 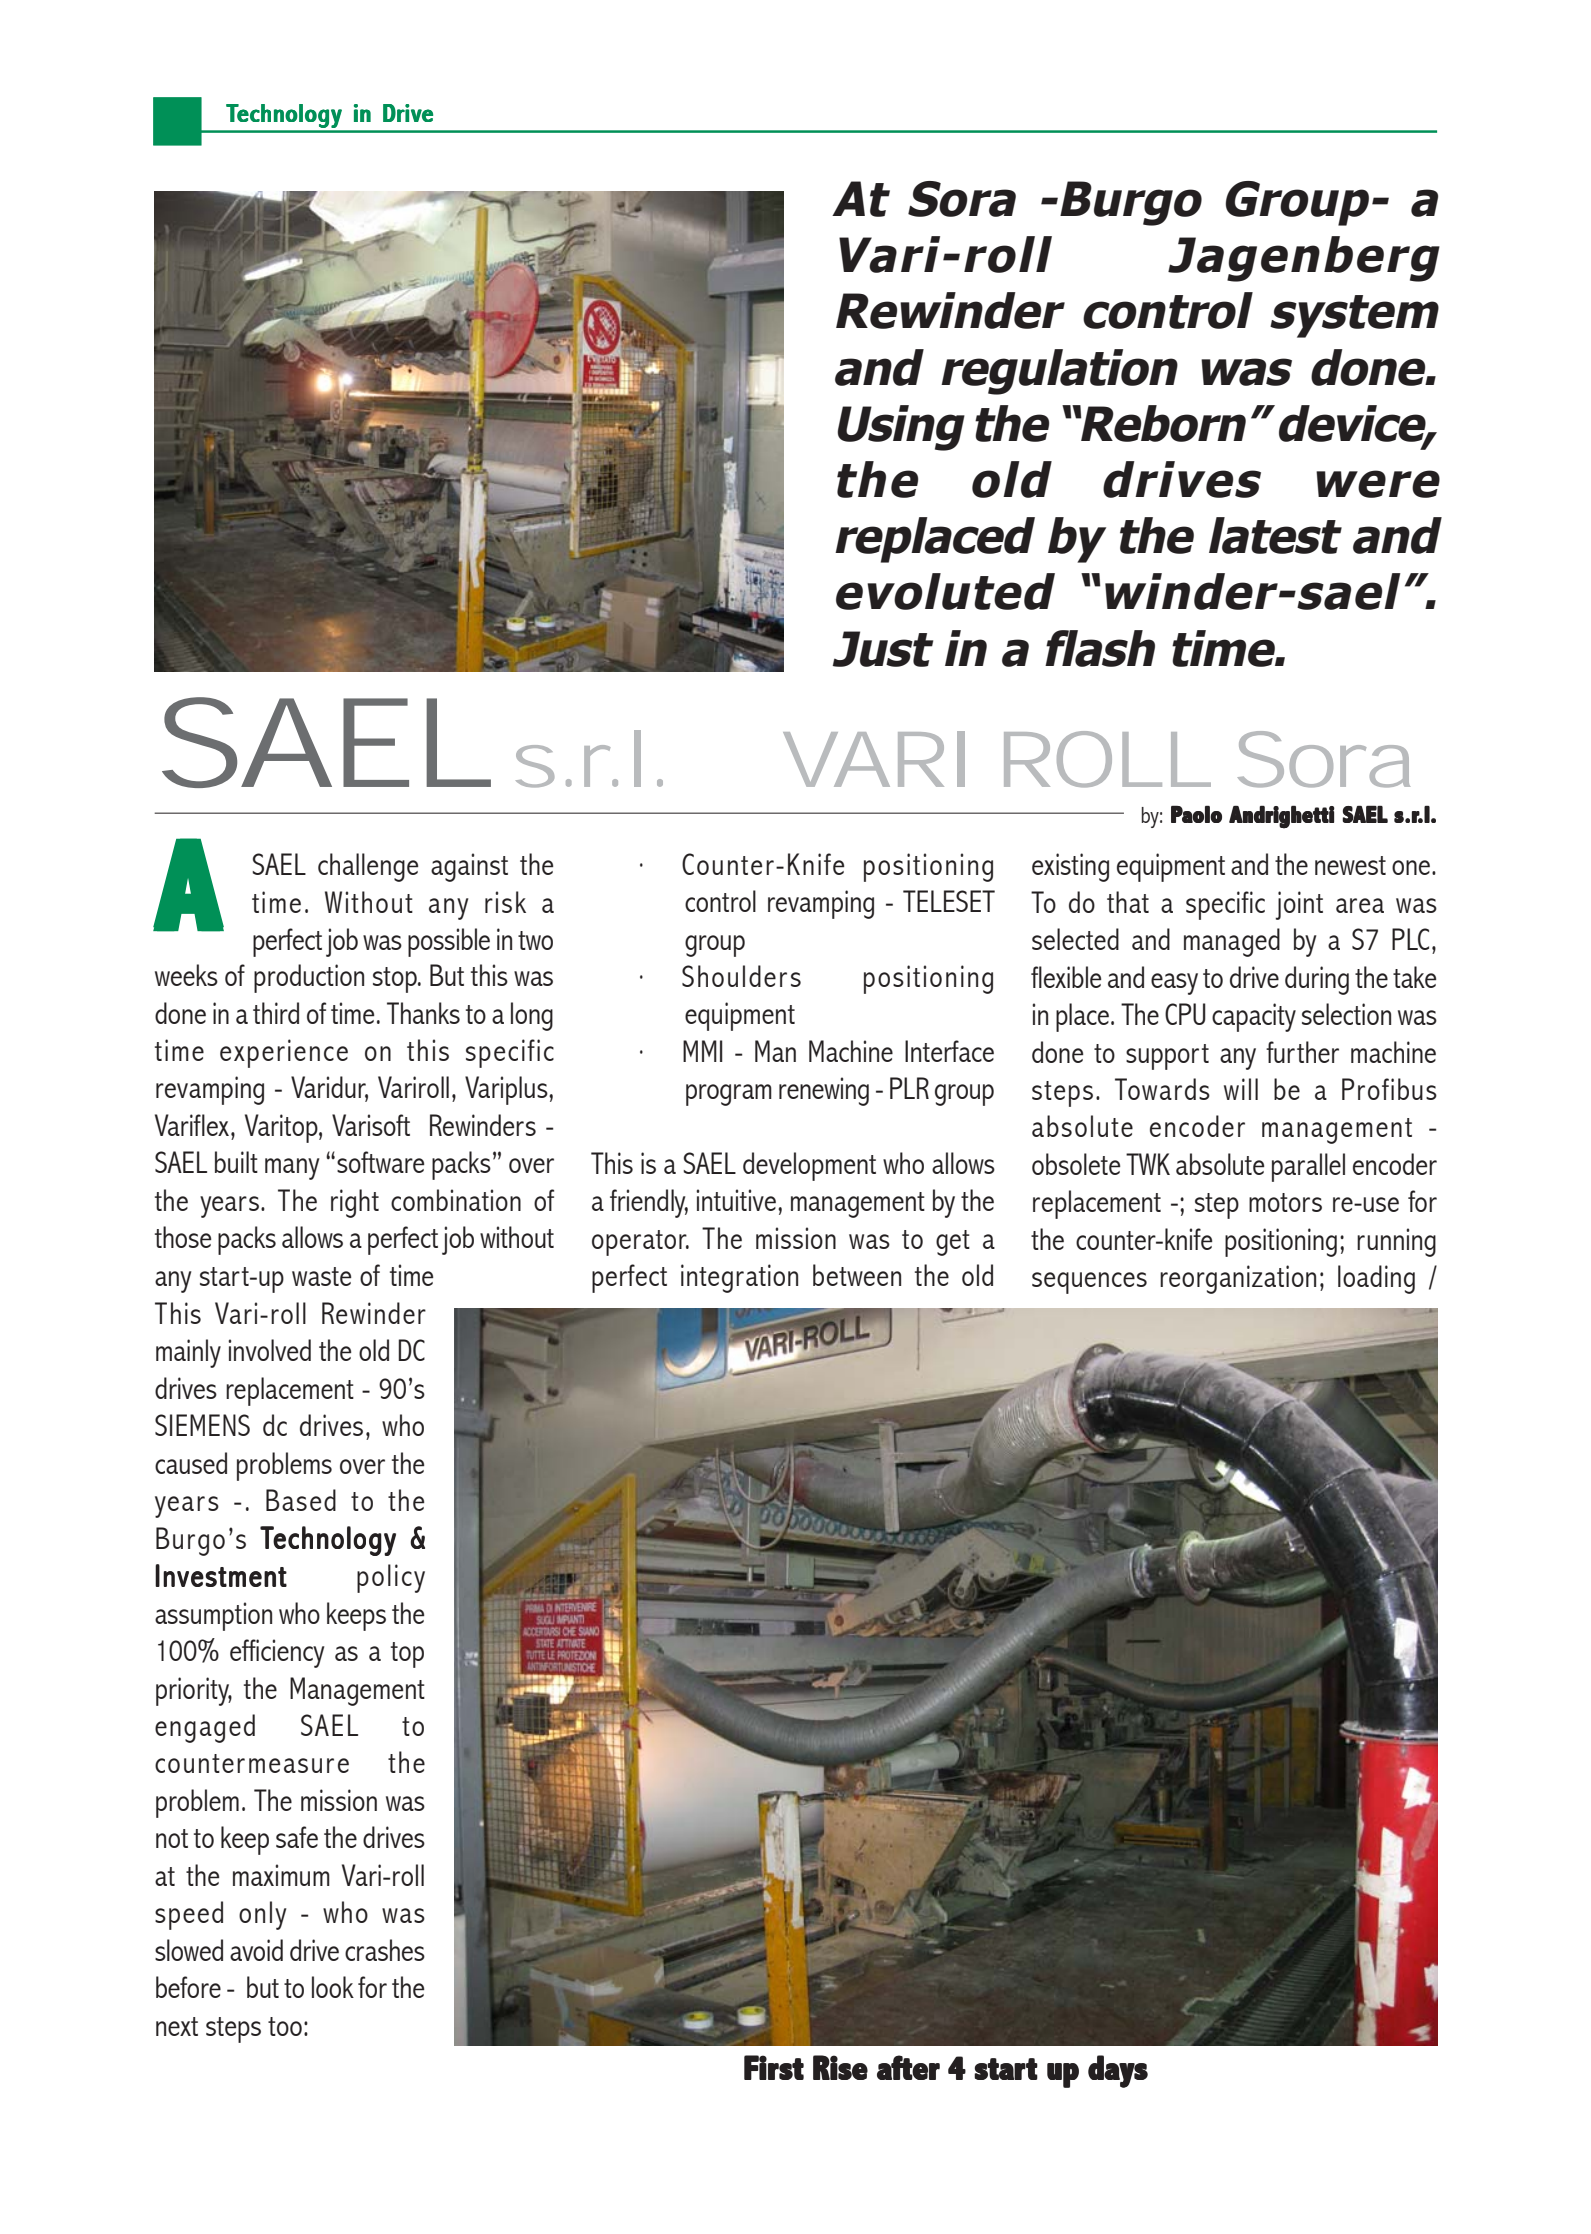 What do you see at coordinates (333, 1987) in the document?
I see `look` at bounding box center [333, 1987].
